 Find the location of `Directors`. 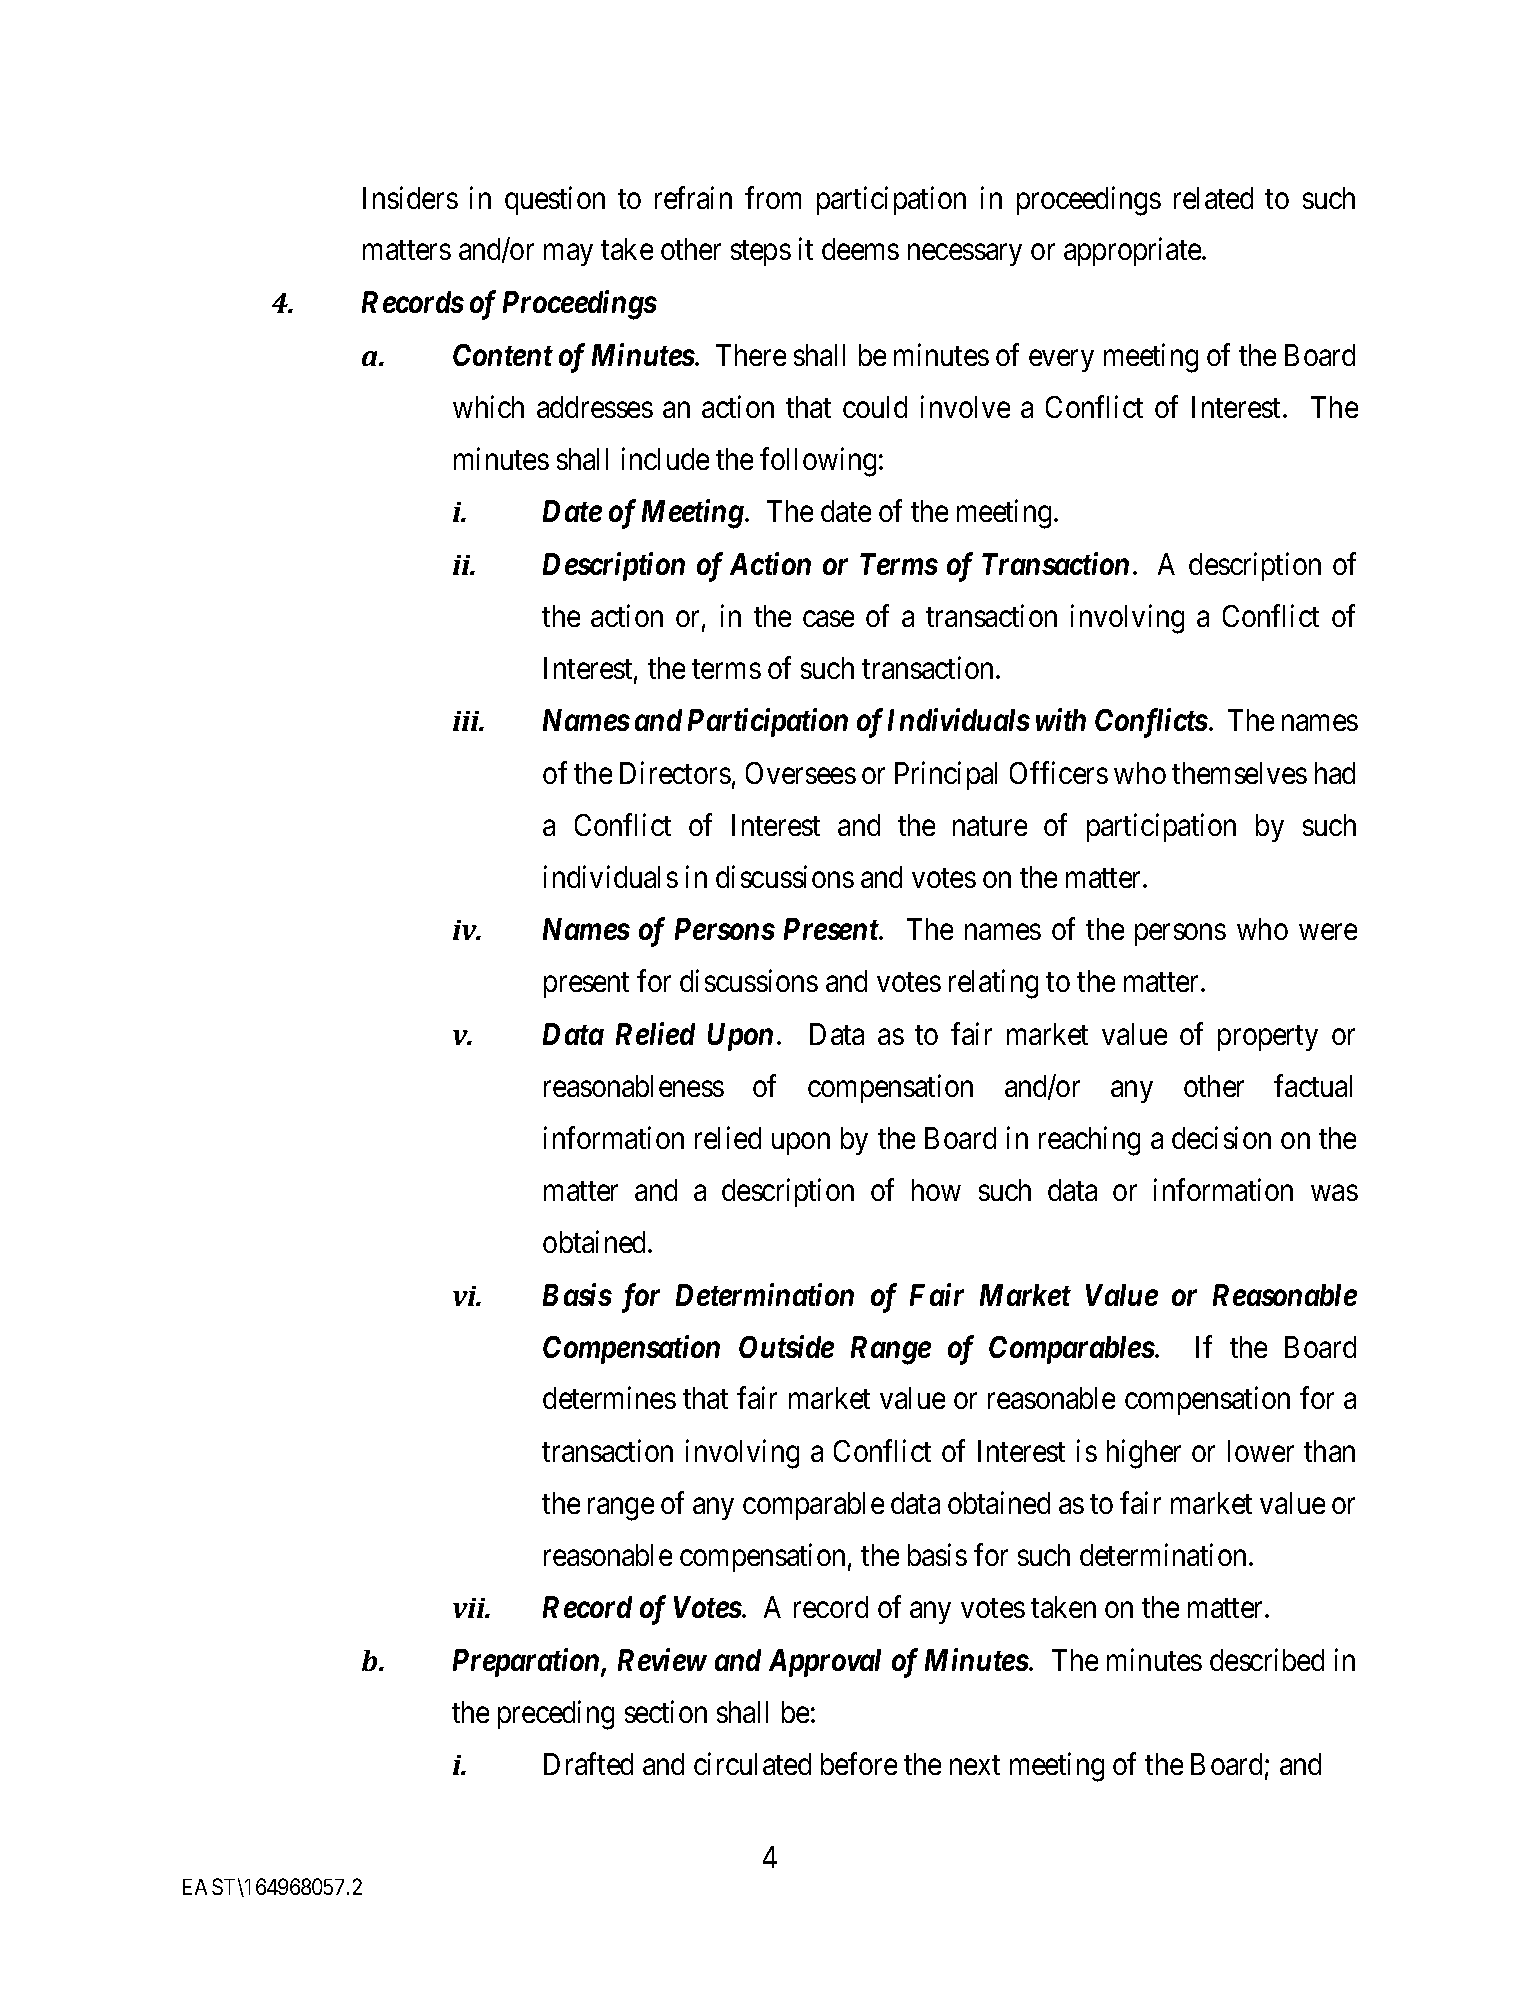

Directors is located at coordinates (675, 772).
